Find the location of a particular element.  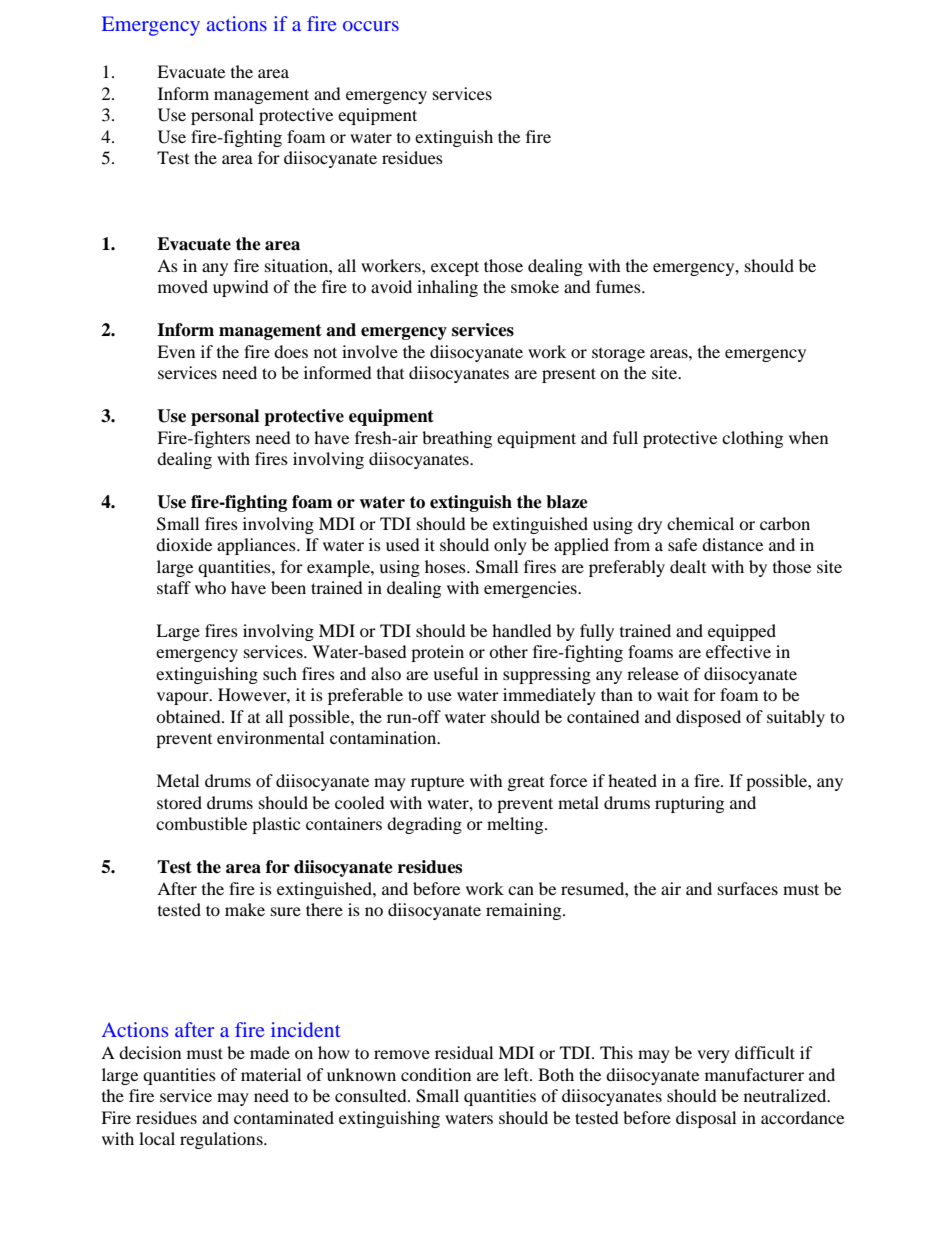

left is located at coordinates (517, 1074).
